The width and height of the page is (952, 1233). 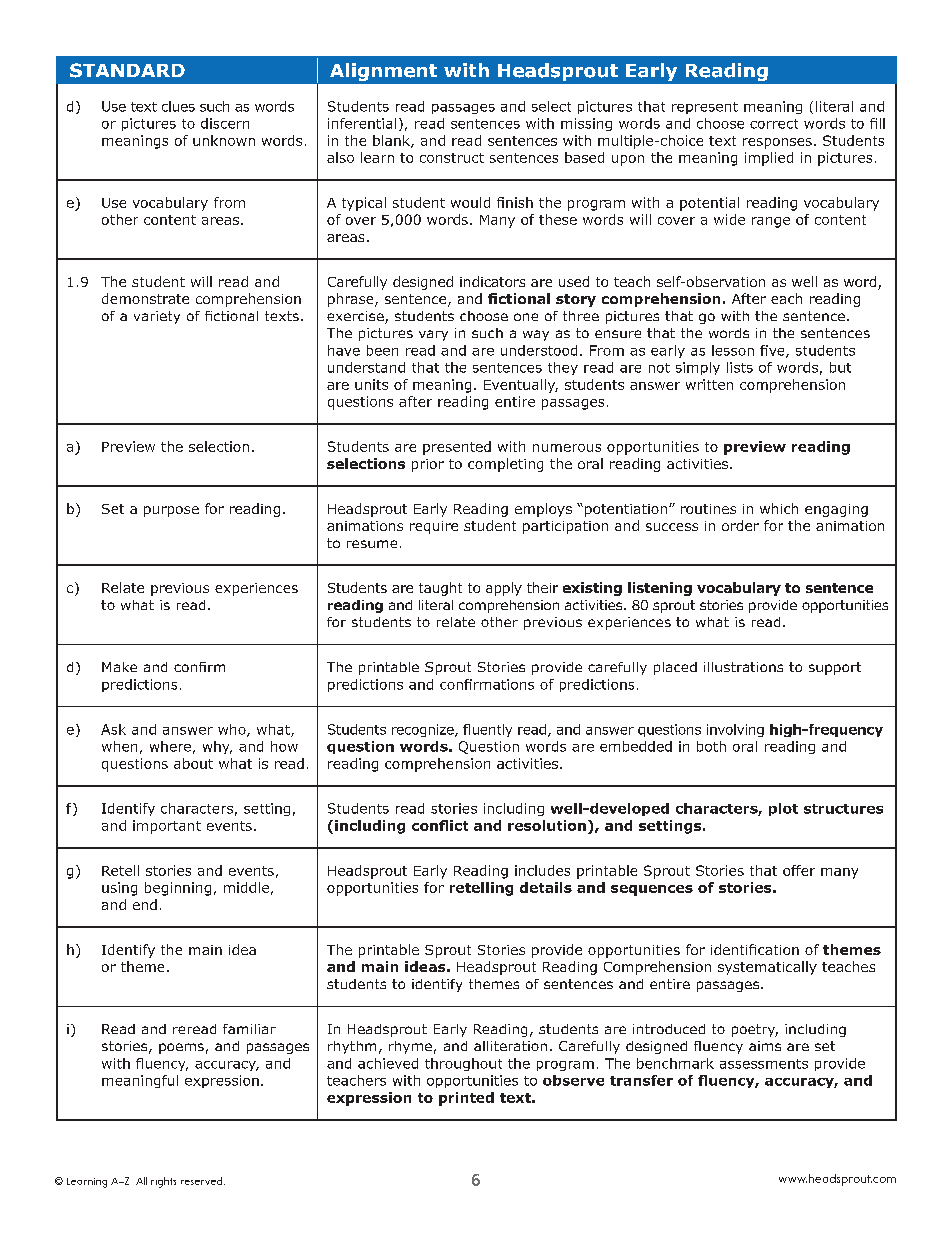 What do you see at coordinates (157, 317) in the page?
I see `variety` at bounding box center [157, 317].
